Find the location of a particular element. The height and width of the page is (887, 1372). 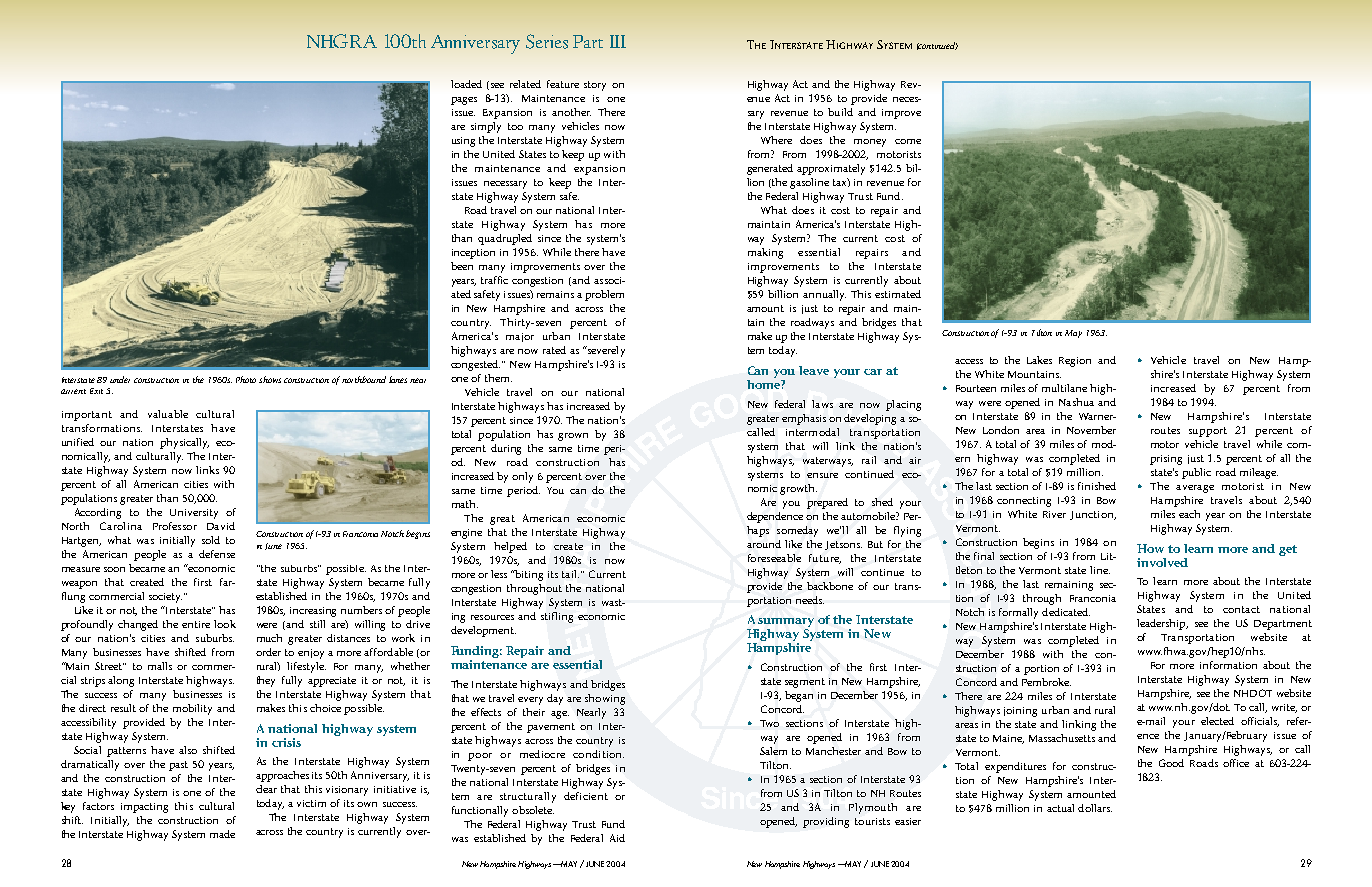

III is located at coordinates (618, 41).
